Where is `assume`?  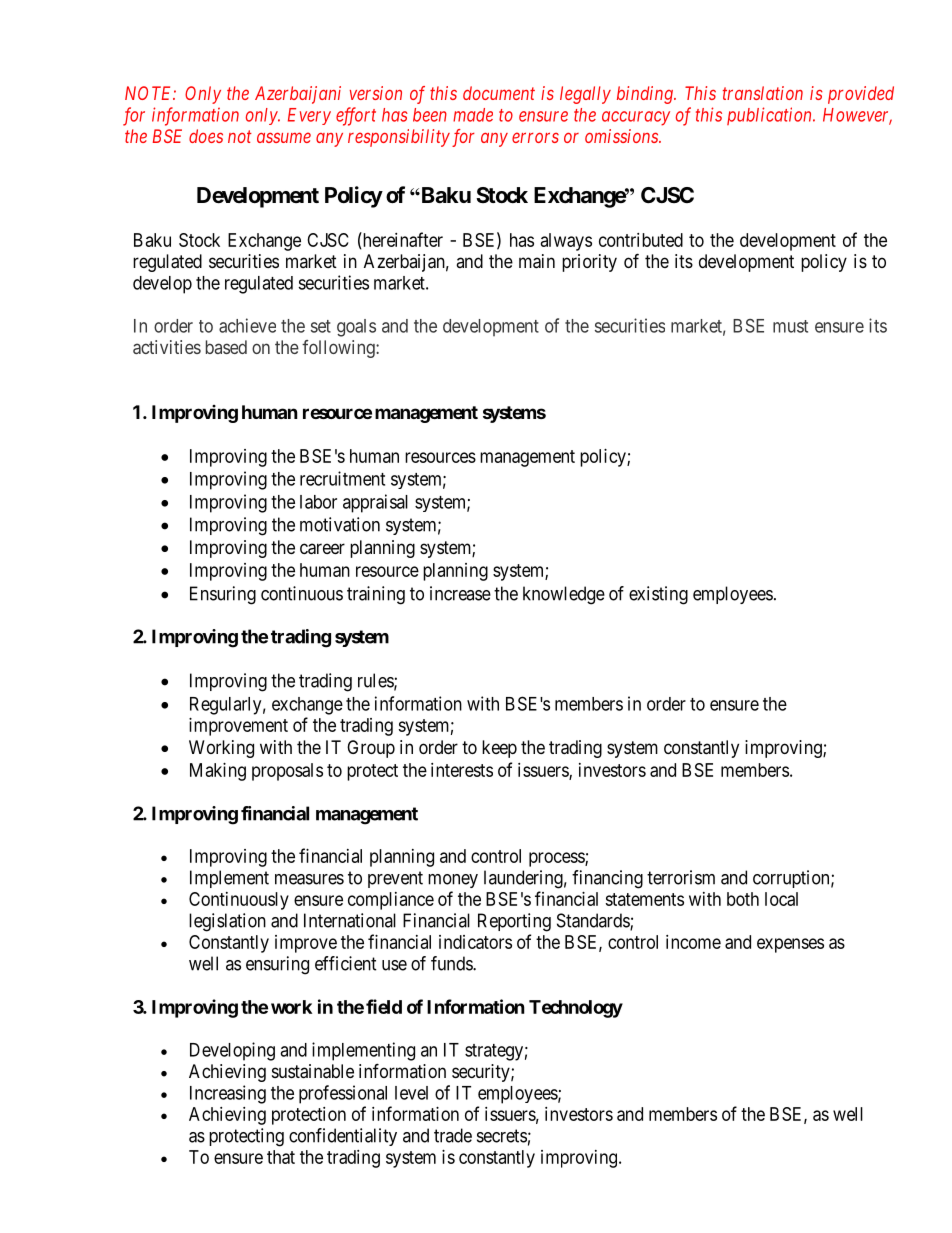 assume is located at coordinates (284, 137).
